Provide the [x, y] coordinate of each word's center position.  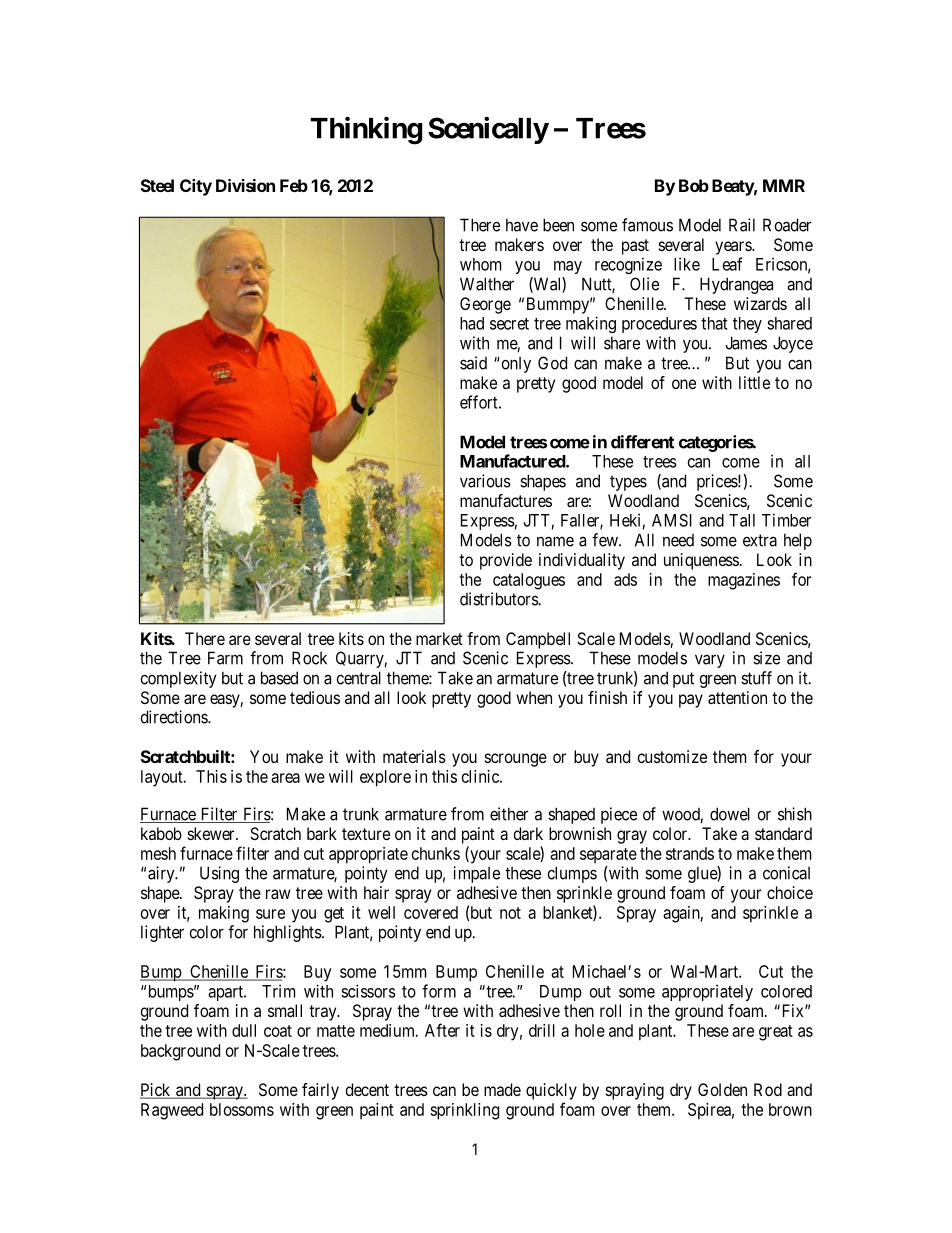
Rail [742, 225]
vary [710, 661]
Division [245, 185]
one [684, 384]
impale [476, 874]
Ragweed [172, 1111]
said [473, 363]
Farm [225, 658]
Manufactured [513, 461]
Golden [722, 1089]
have [522, 225]
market [439, 638]
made [502, 1089]
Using [219, 874]
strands [690, 853]
